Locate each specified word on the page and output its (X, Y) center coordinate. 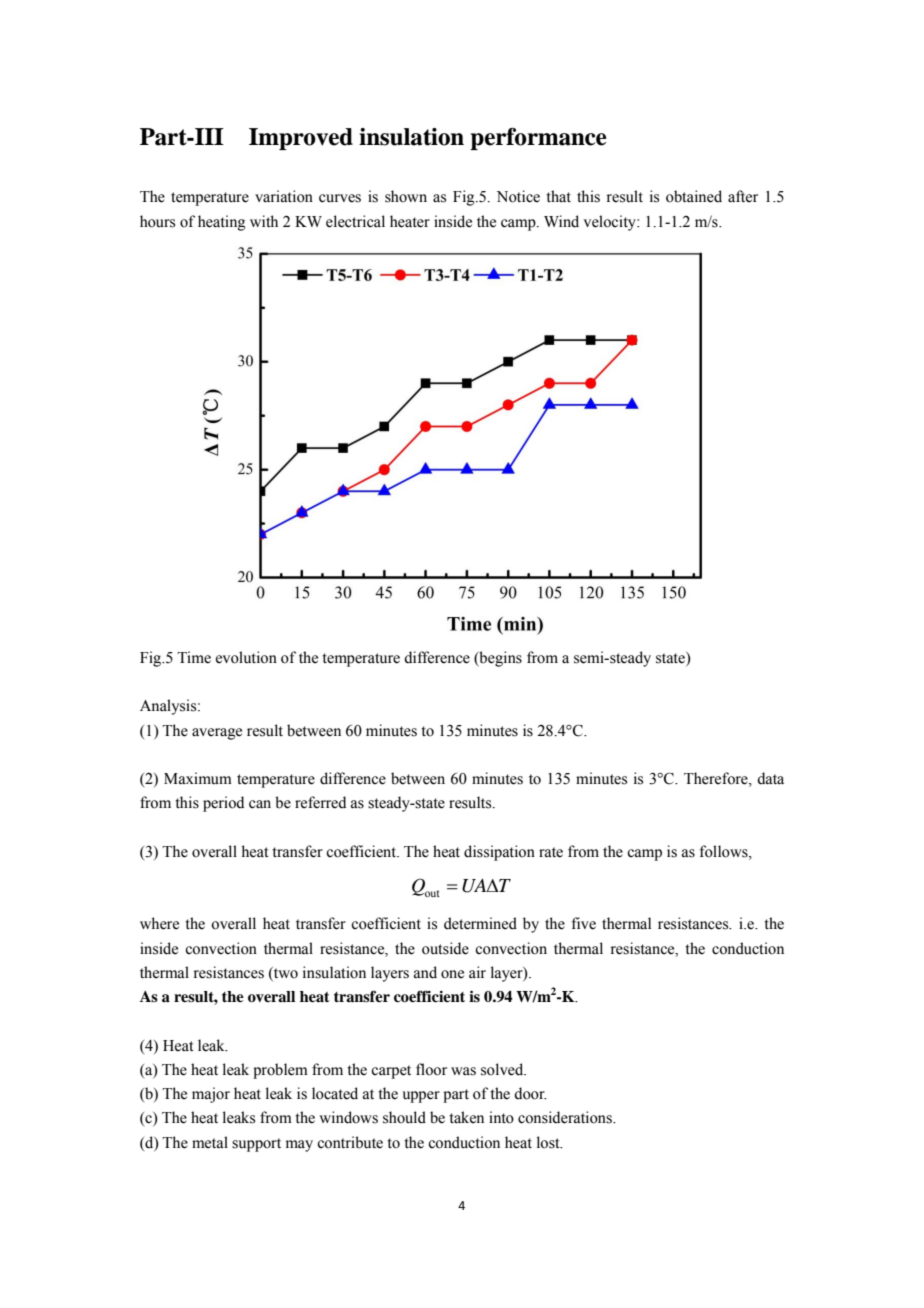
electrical (355, 221)
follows (725, 851)
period (223, 804)
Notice (518, 196)
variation (284, 196)
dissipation (499, 853)
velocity (610, 223)
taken (466, 1117)
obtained (694, 196)
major (211, 1095)
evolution (246, 657)
